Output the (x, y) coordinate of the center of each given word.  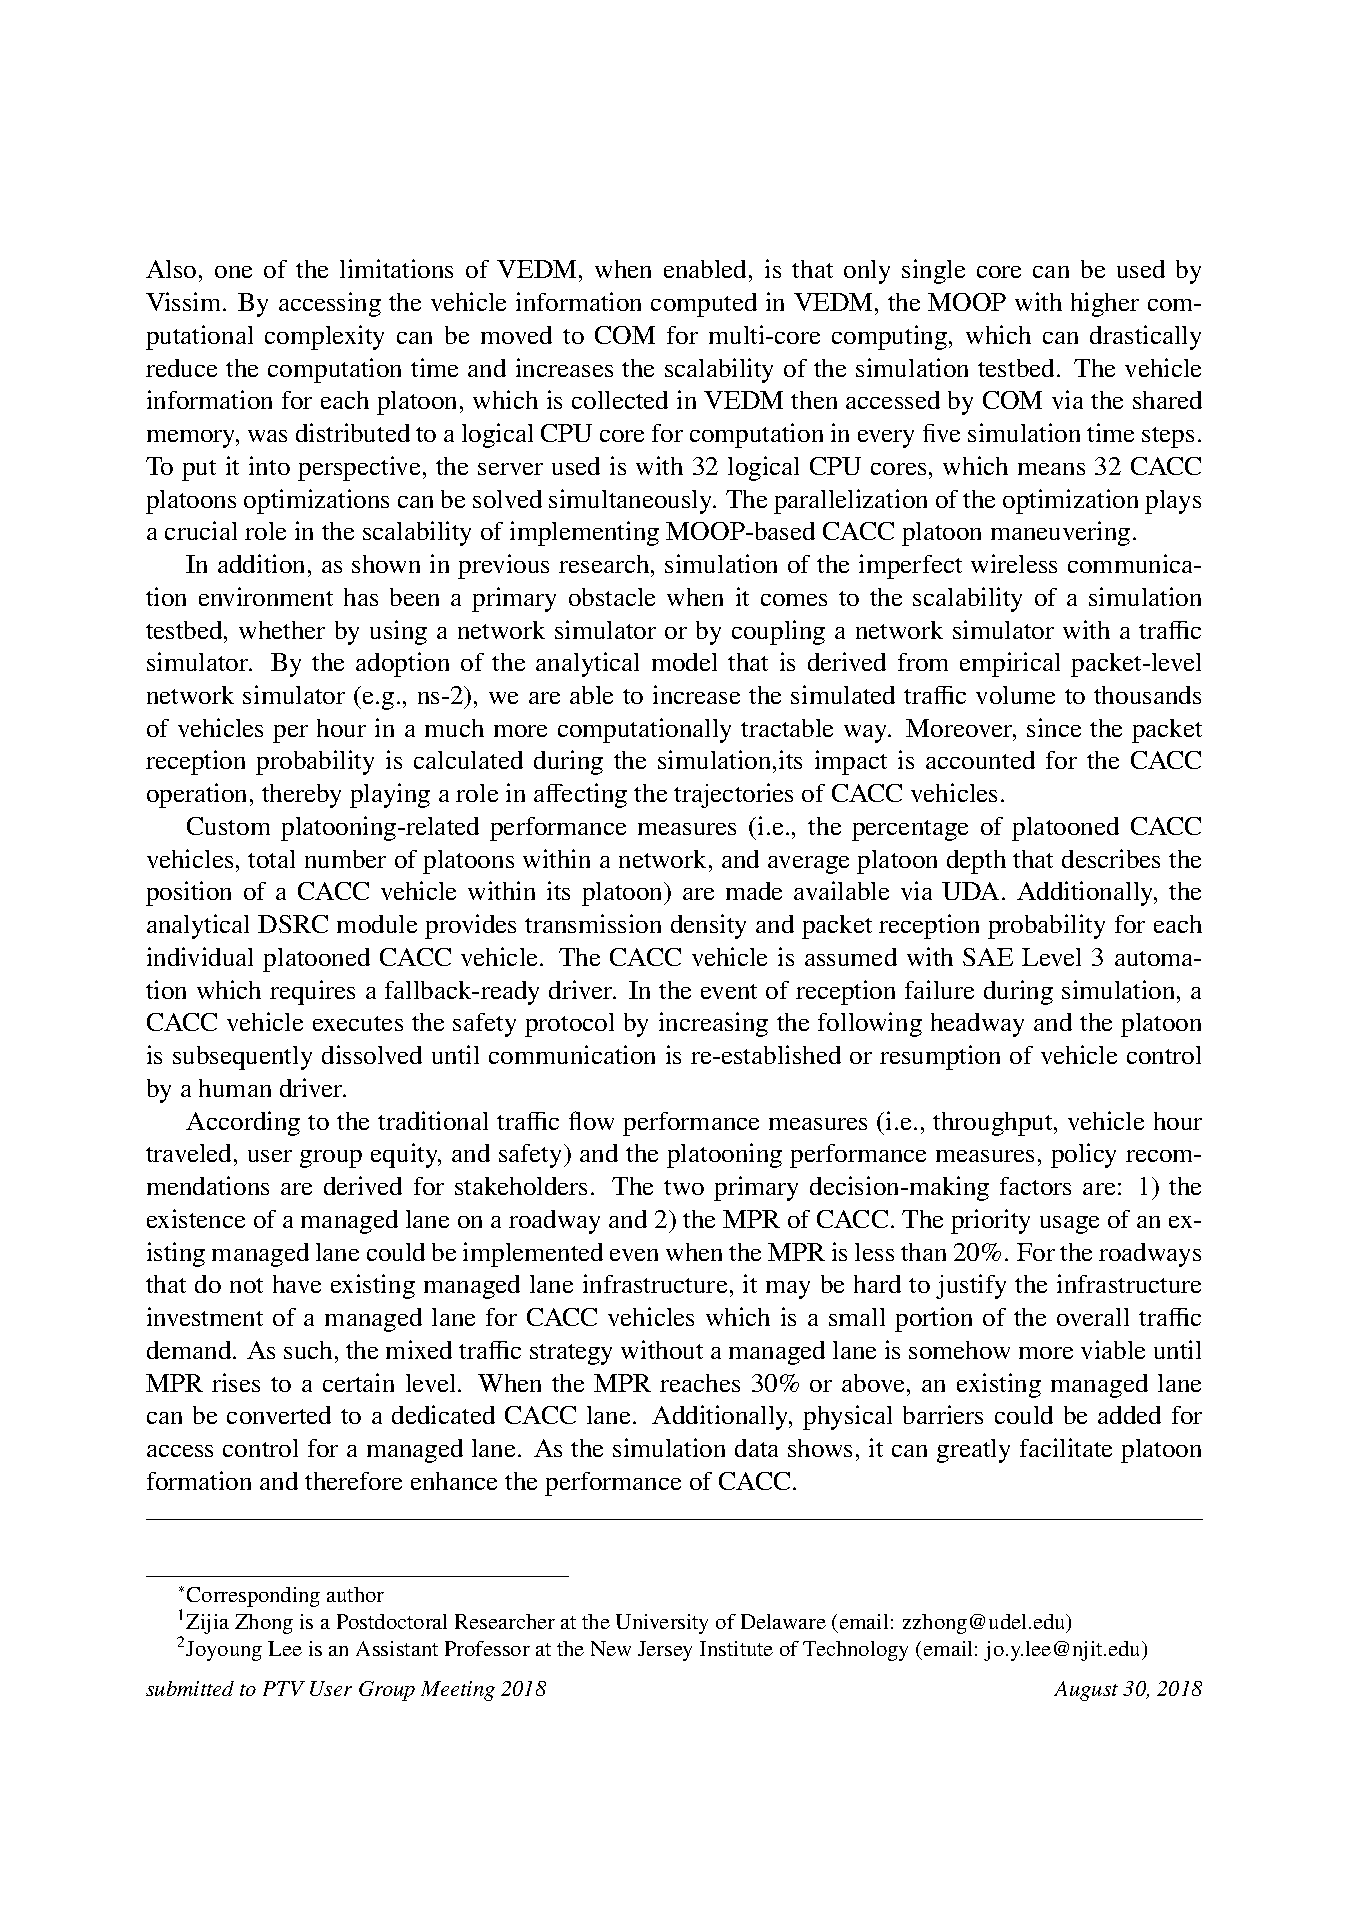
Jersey (665, 1651)
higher (1105, 304)
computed (704, 305)
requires (312, 992)
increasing (713, 1024)
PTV (284, 1688)
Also (171, 269)
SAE (988, 957)
